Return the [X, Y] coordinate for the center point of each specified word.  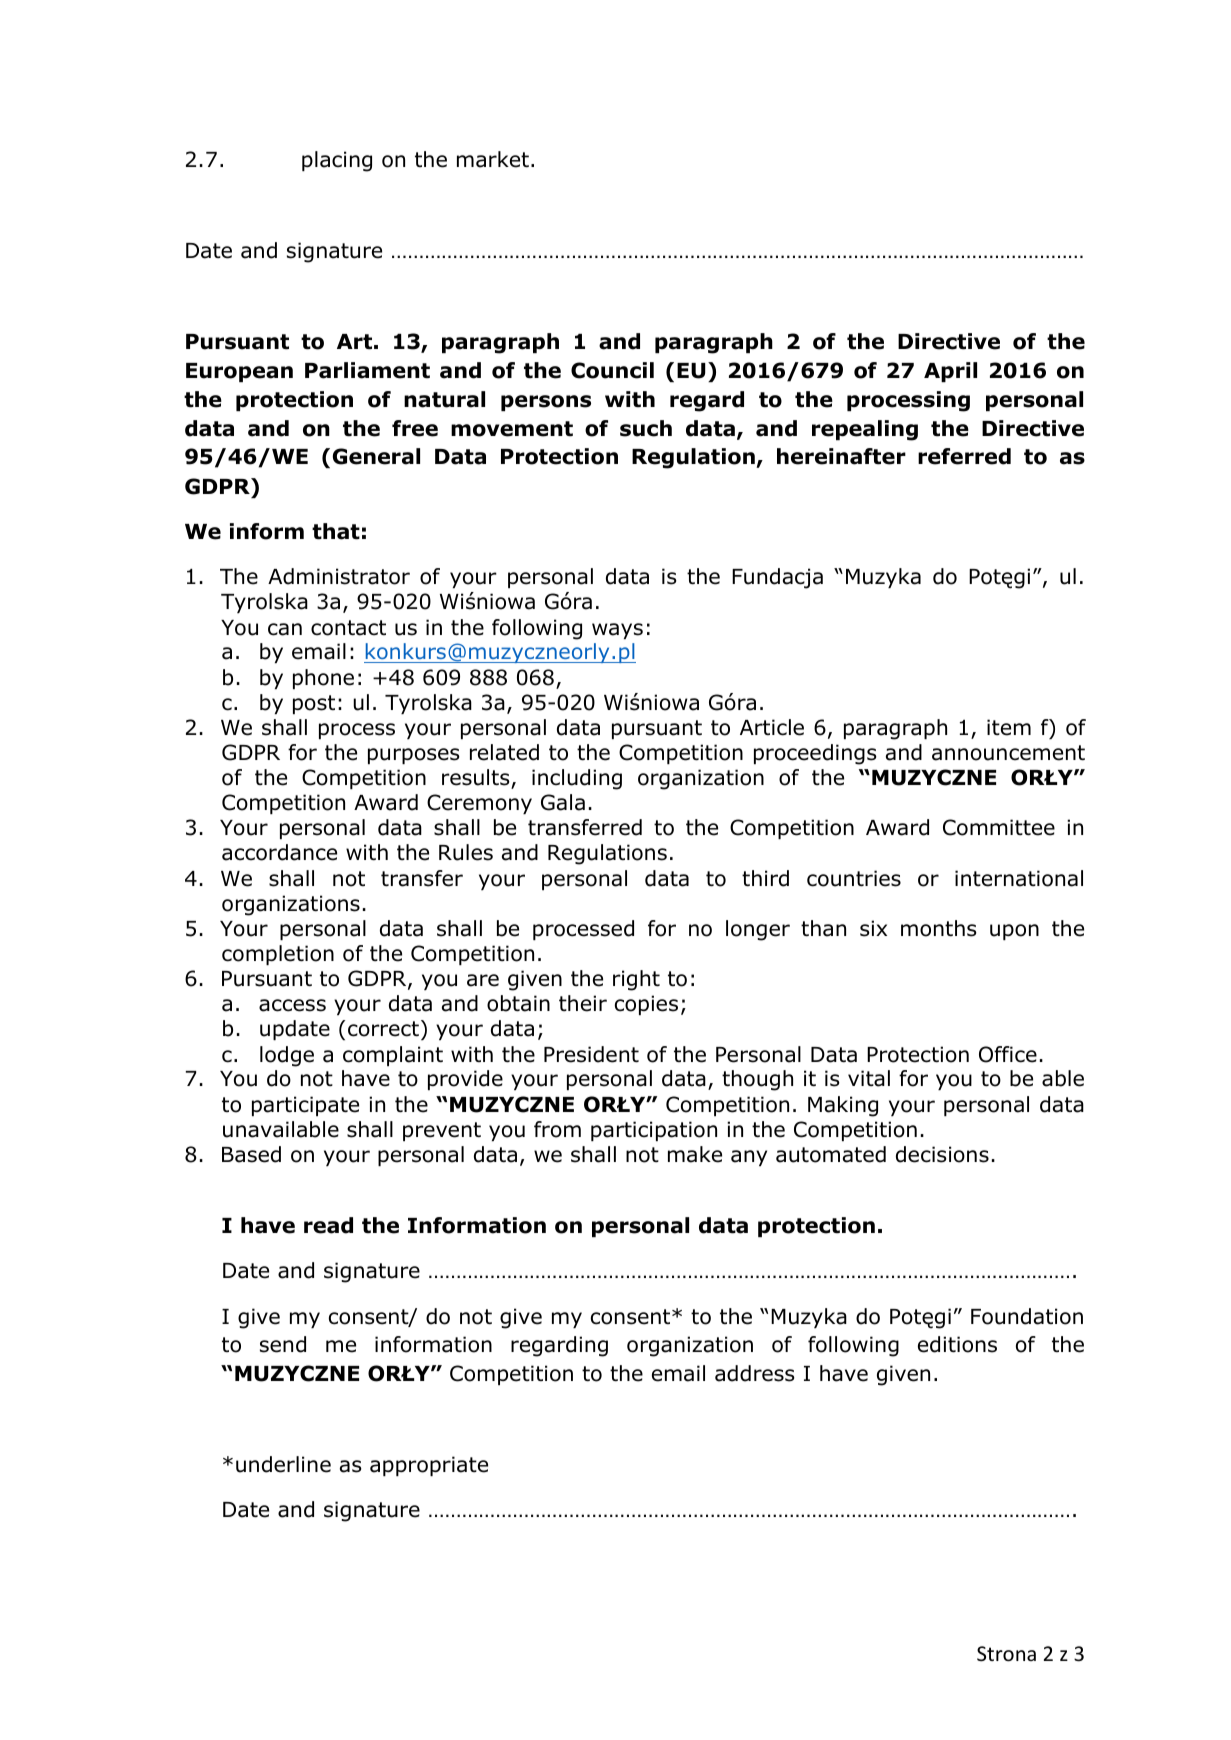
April [950, 372]
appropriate [429, 1466]
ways [617, 631]
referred [964, 456]
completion [278, 955]
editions [957, 1344]
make [695, 1154]
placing [337, 161]
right [636, 980]
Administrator [339, 576]
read [328, 1225]
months [939, 928]
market [493, 159]
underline [283, 1464]
